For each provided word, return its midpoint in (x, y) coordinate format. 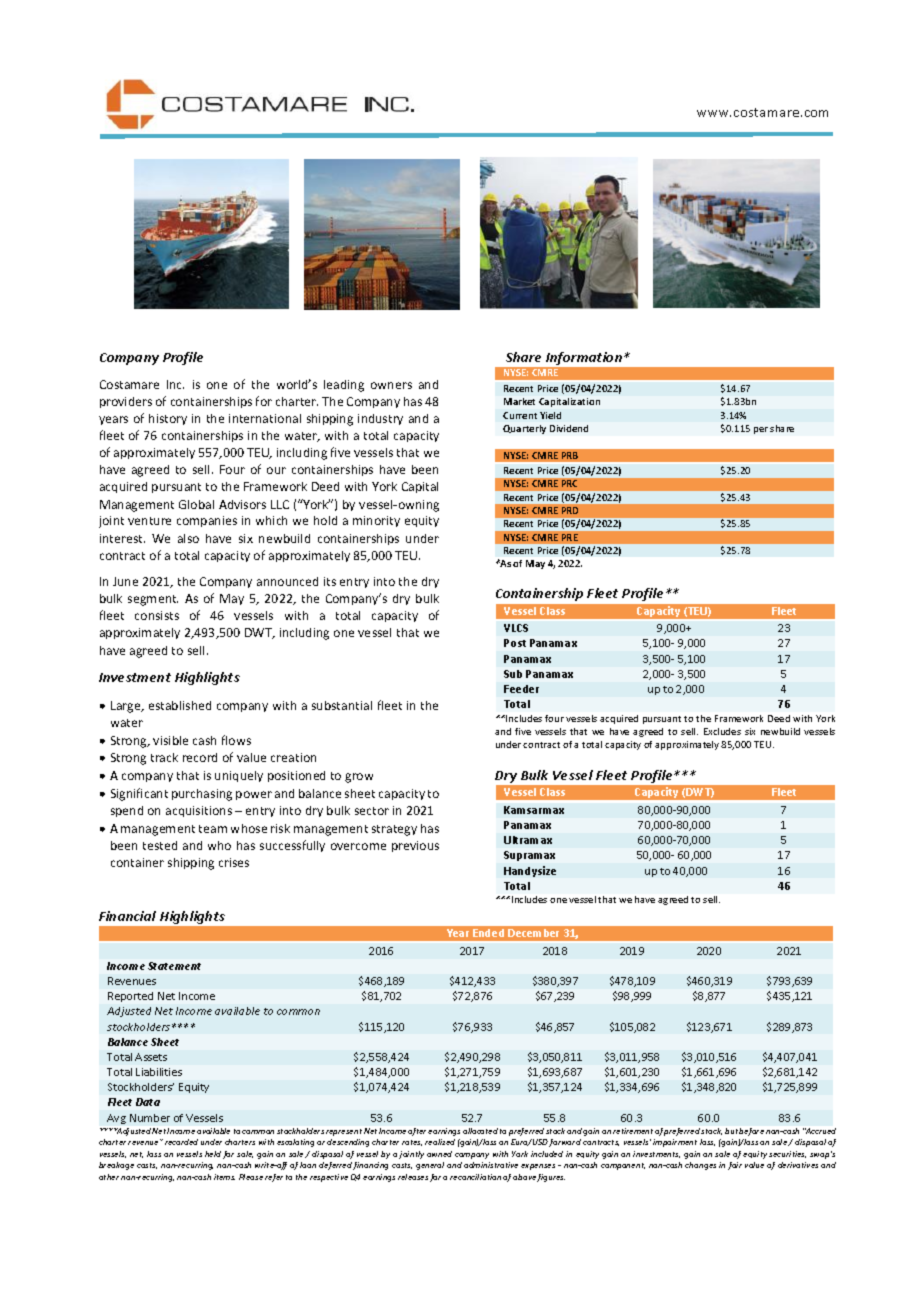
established (180, 705)
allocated (480, 1131)
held (213, 1154)
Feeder (521, 689)
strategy (394, 830)
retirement (633, 1131)
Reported (130, 997)
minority (376, 521)
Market (519, 401)
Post (515, 643)
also (188, 538)
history (168, 419)
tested (160, 845)
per (761, 430)
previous (415, 846)
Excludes (722, 731)
